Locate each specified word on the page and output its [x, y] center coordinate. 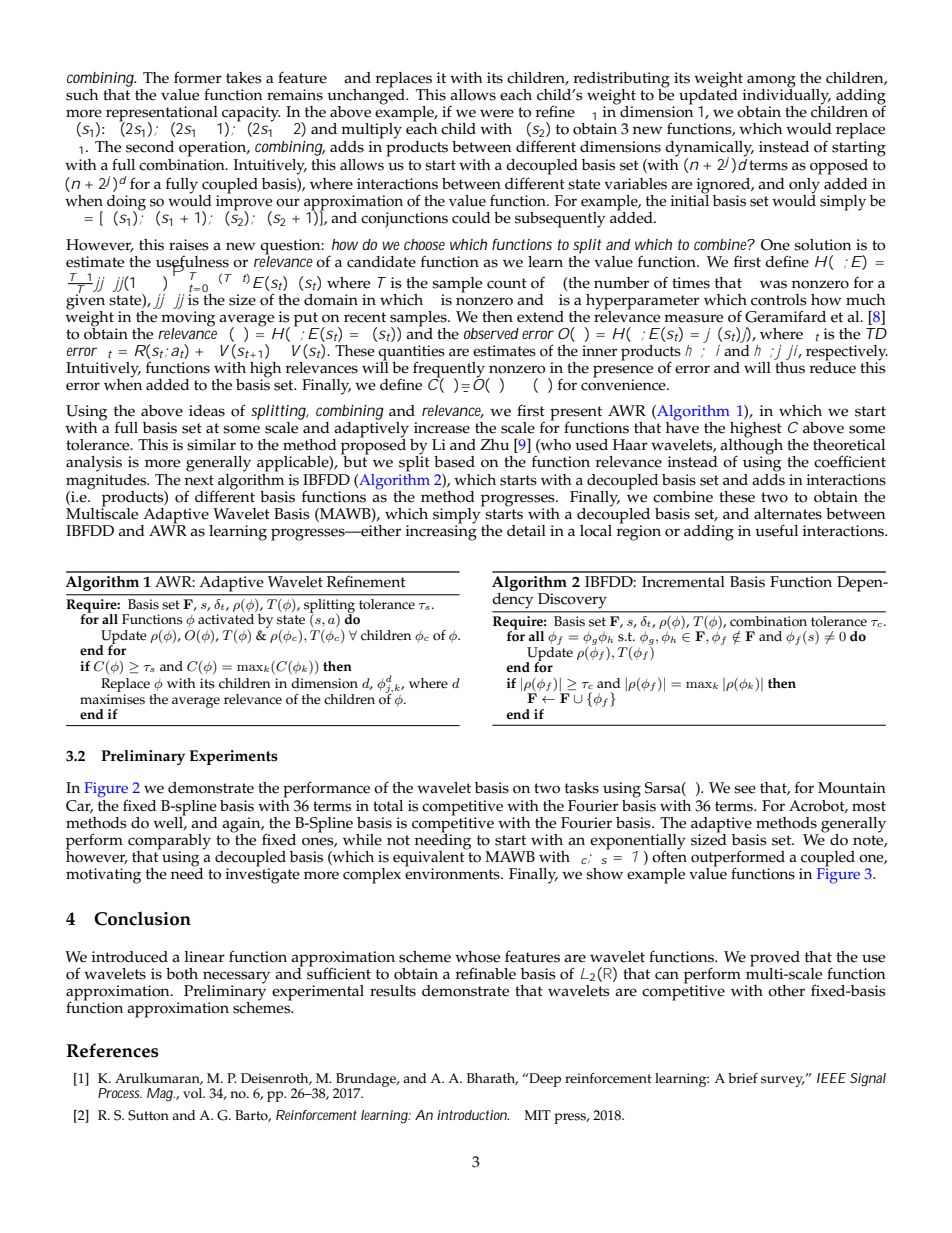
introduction [473, 1115]
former [198, 77]
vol [194, 1093]
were [497, 113]
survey [783, 1081]
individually [786, 97]
